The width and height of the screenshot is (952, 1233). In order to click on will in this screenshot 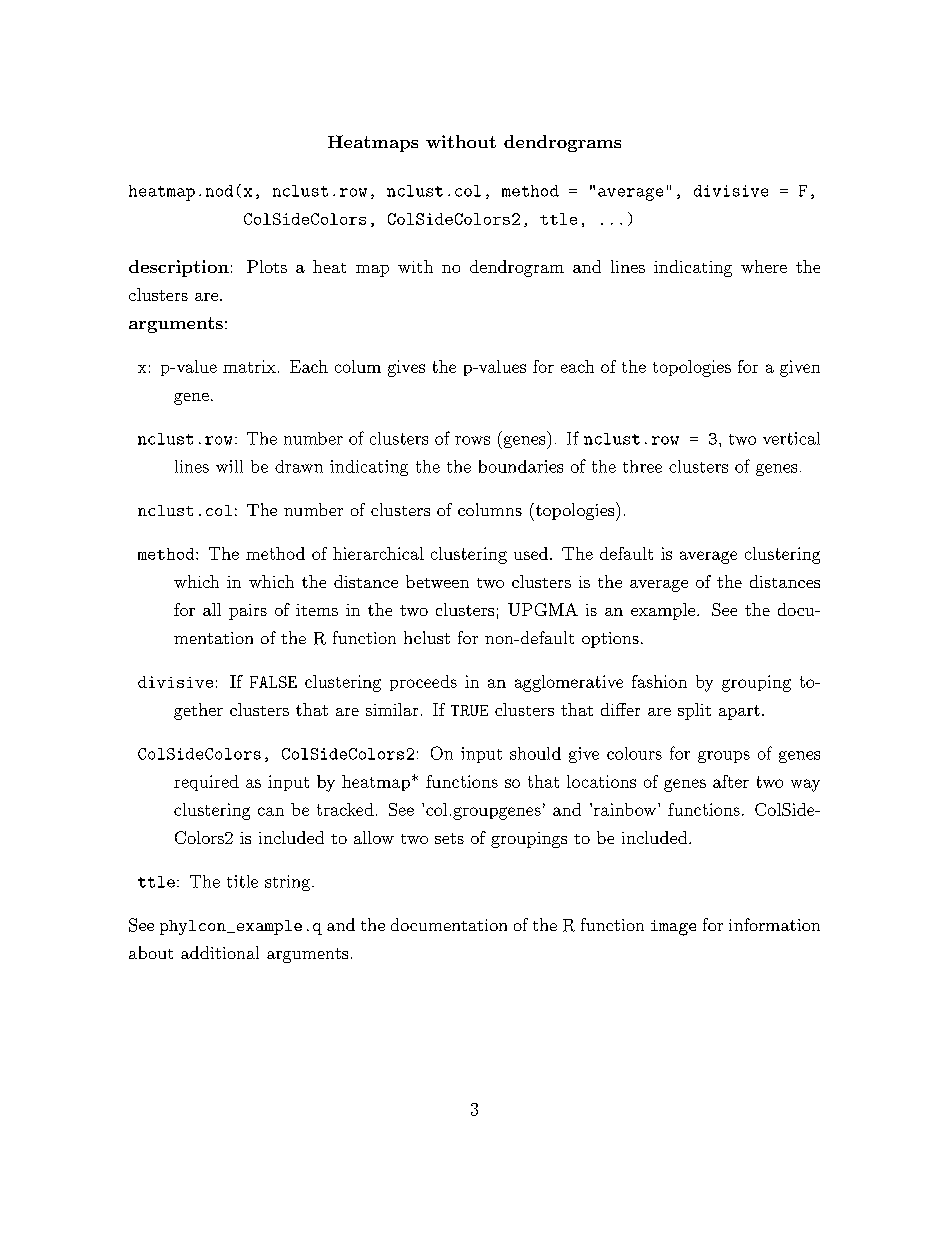, I will do `click(229, 466)`.
